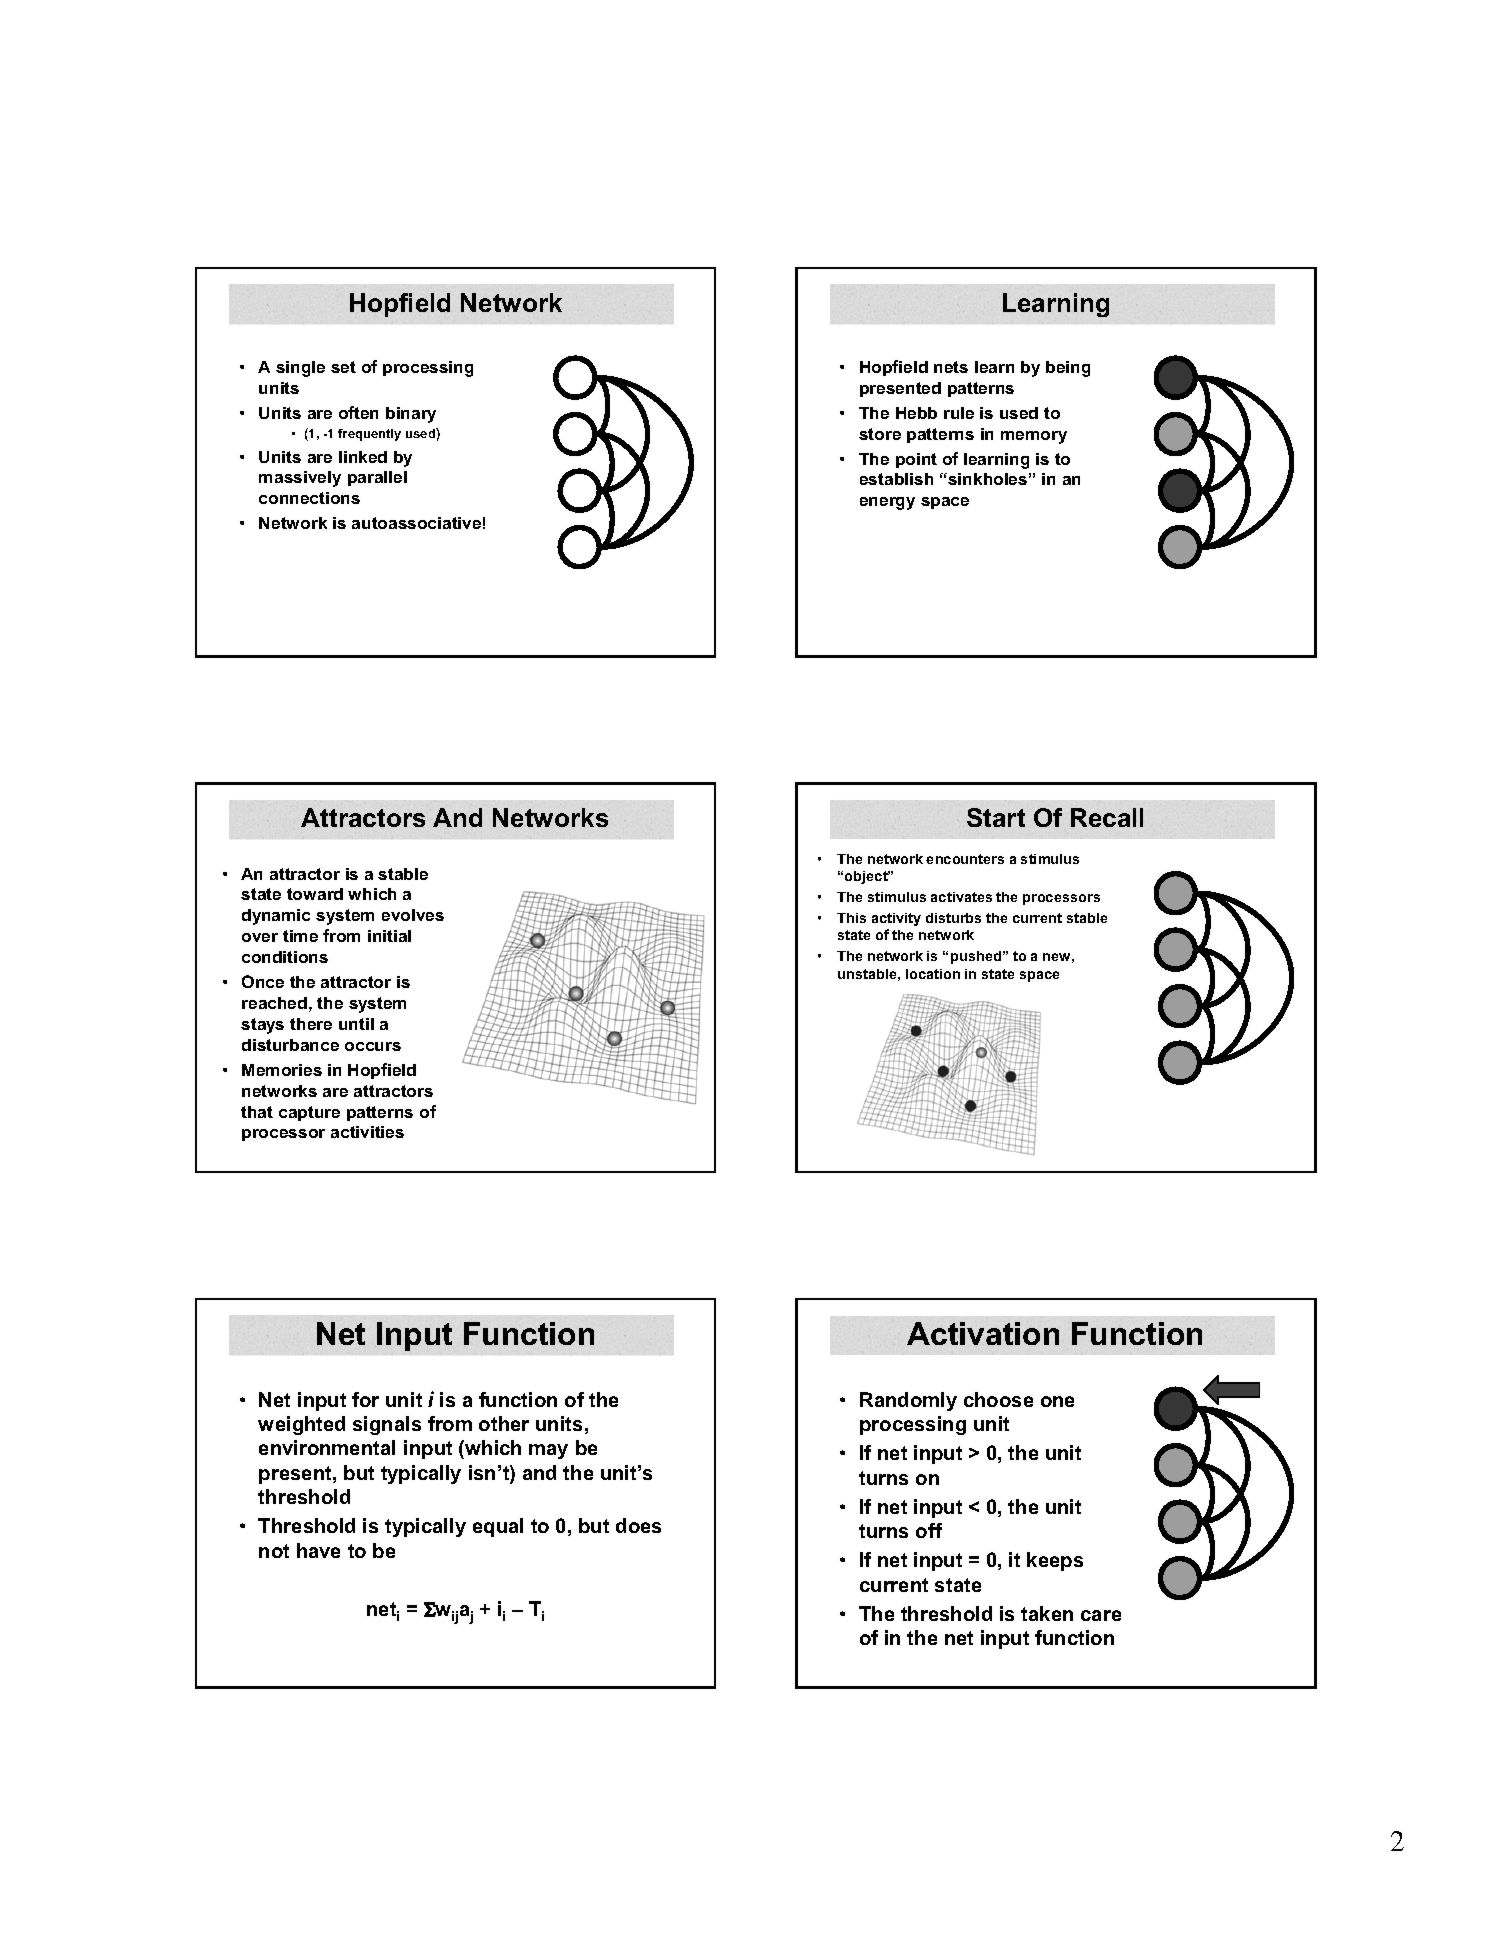 The width and height of the image is (1512, 1956). What do you see at coordinates (358, 412) in the image?
I see `often` at bounding box center [358, 412].
